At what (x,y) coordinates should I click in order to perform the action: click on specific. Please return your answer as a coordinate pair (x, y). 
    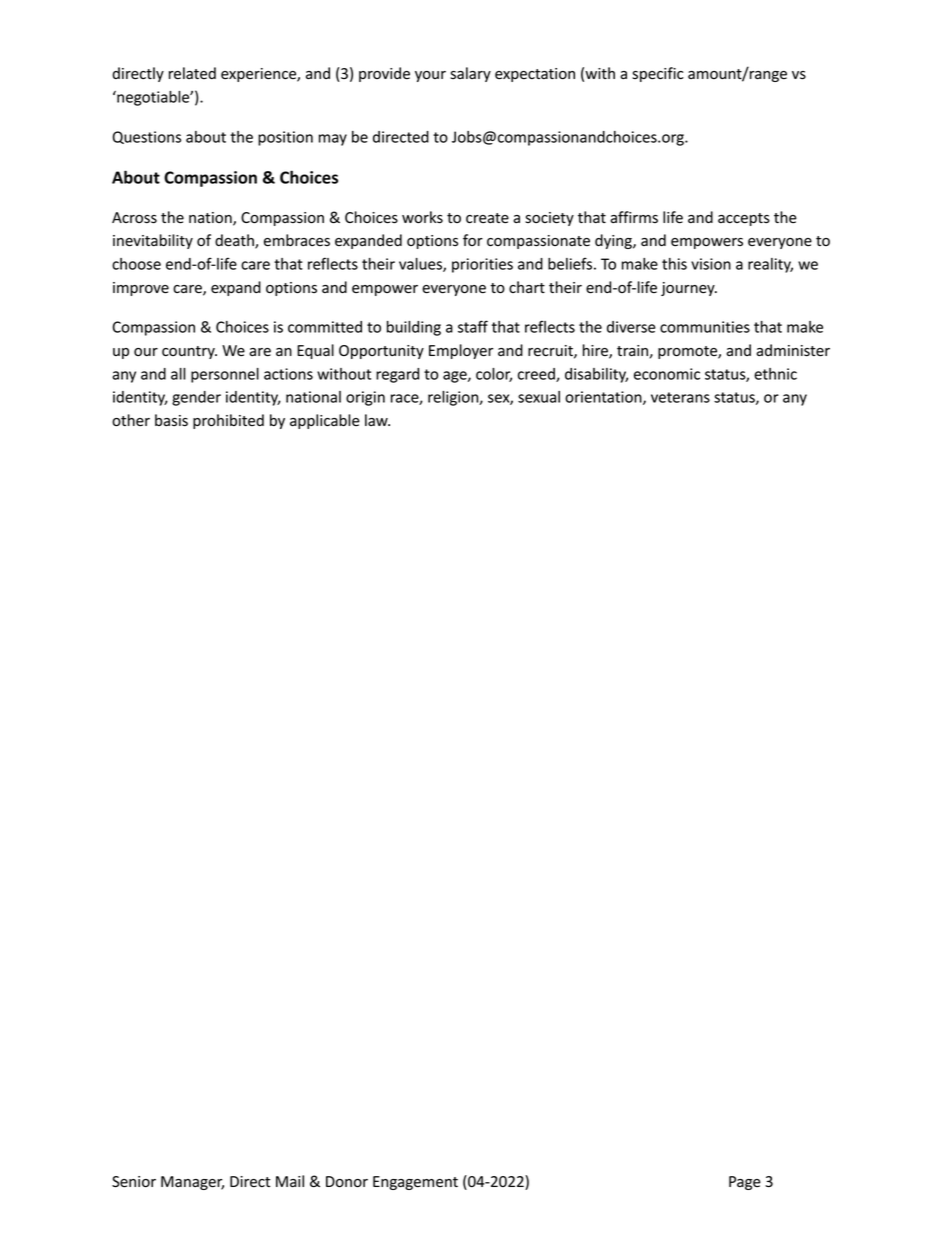
    Looking at the image, I should click on (658, 74).
